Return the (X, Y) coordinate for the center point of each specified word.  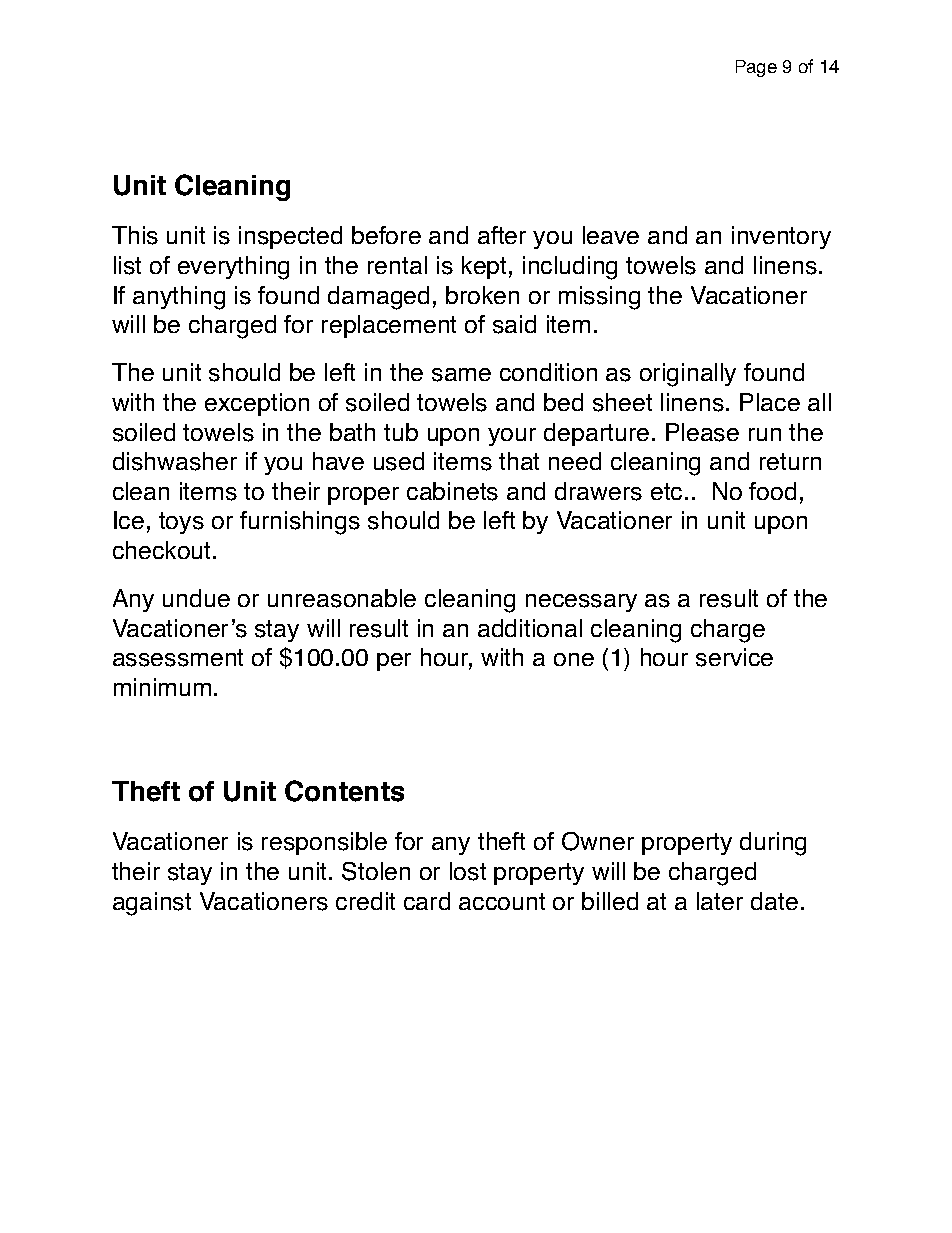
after (502, 235)
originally (688, 375)
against (152, 904)
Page (756, 68)
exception (257, 404)
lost (468, 871)
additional (530, 628)
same (461, 375)
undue (196, 598)
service (734, 657)
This (135, 235)
